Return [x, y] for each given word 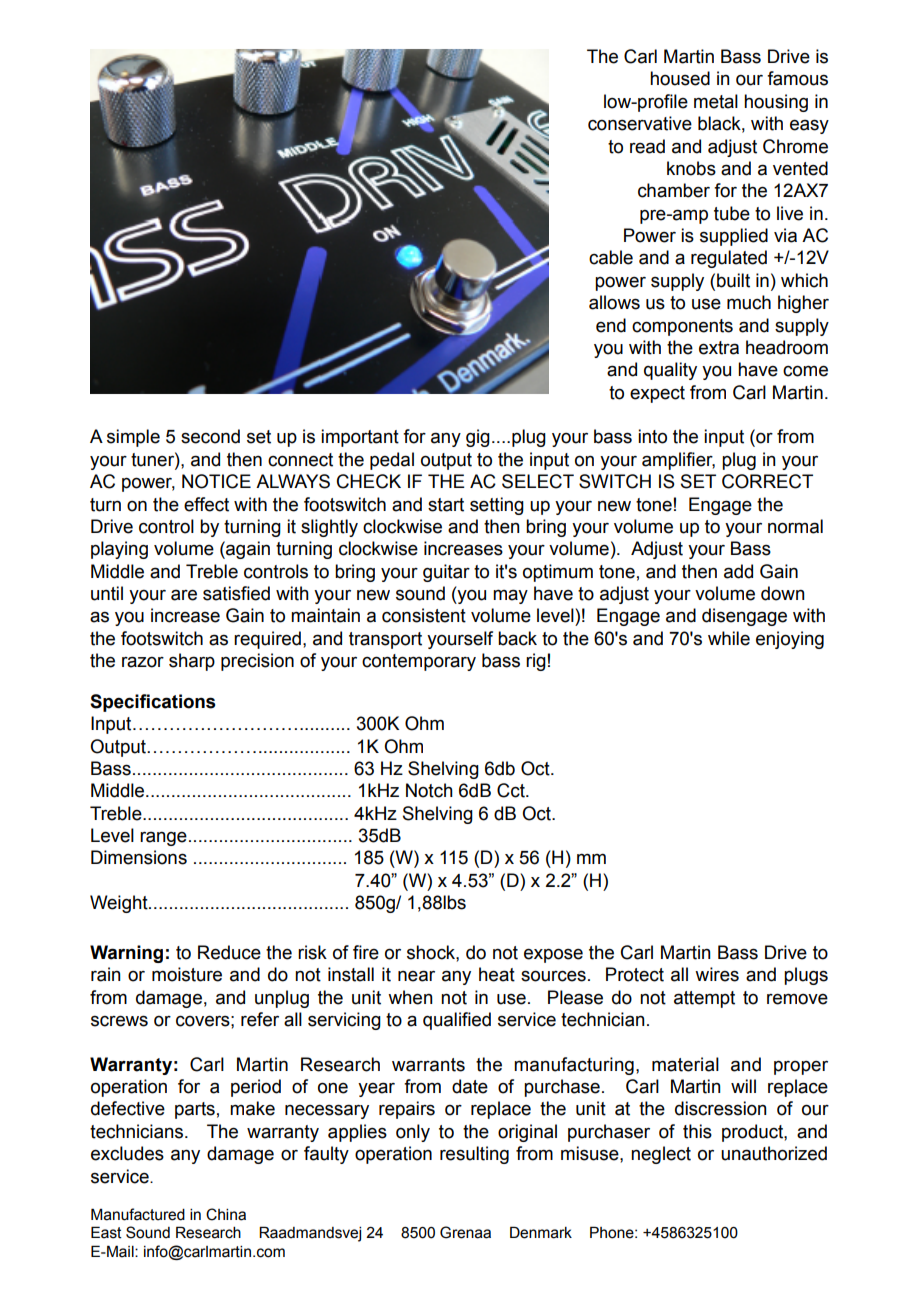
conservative [640, 123]
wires [717, 974]
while [729, 638]
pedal [392, 461]
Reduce [229, 952]
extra [719, 348]
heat [497, 974]
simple [133, 438]
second [210, 436]
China [226, 1214]
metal [716, 101]
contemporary [419, 662]
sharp [192, 662]
